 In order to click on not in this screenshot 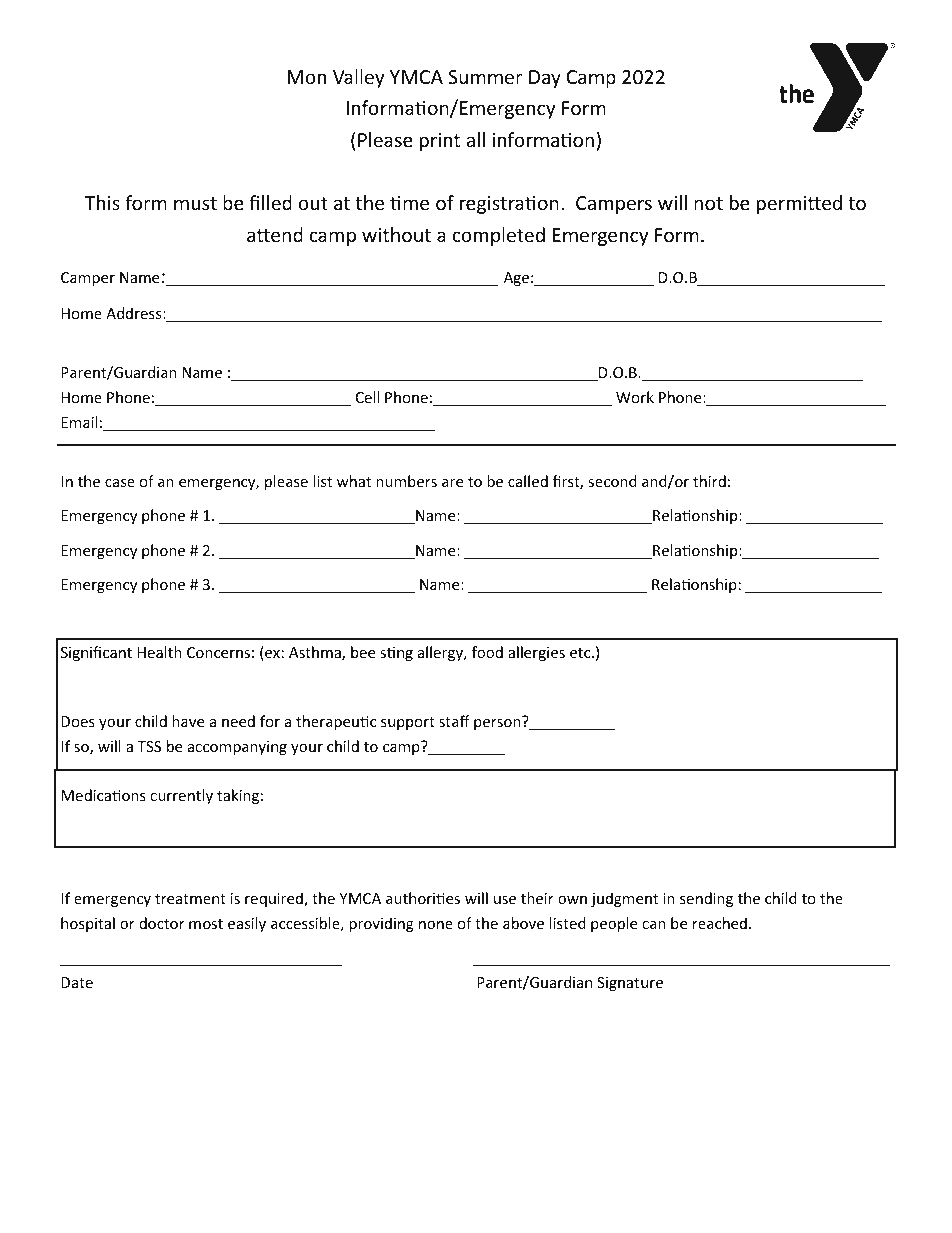, I will do `click(708, 203)`.
